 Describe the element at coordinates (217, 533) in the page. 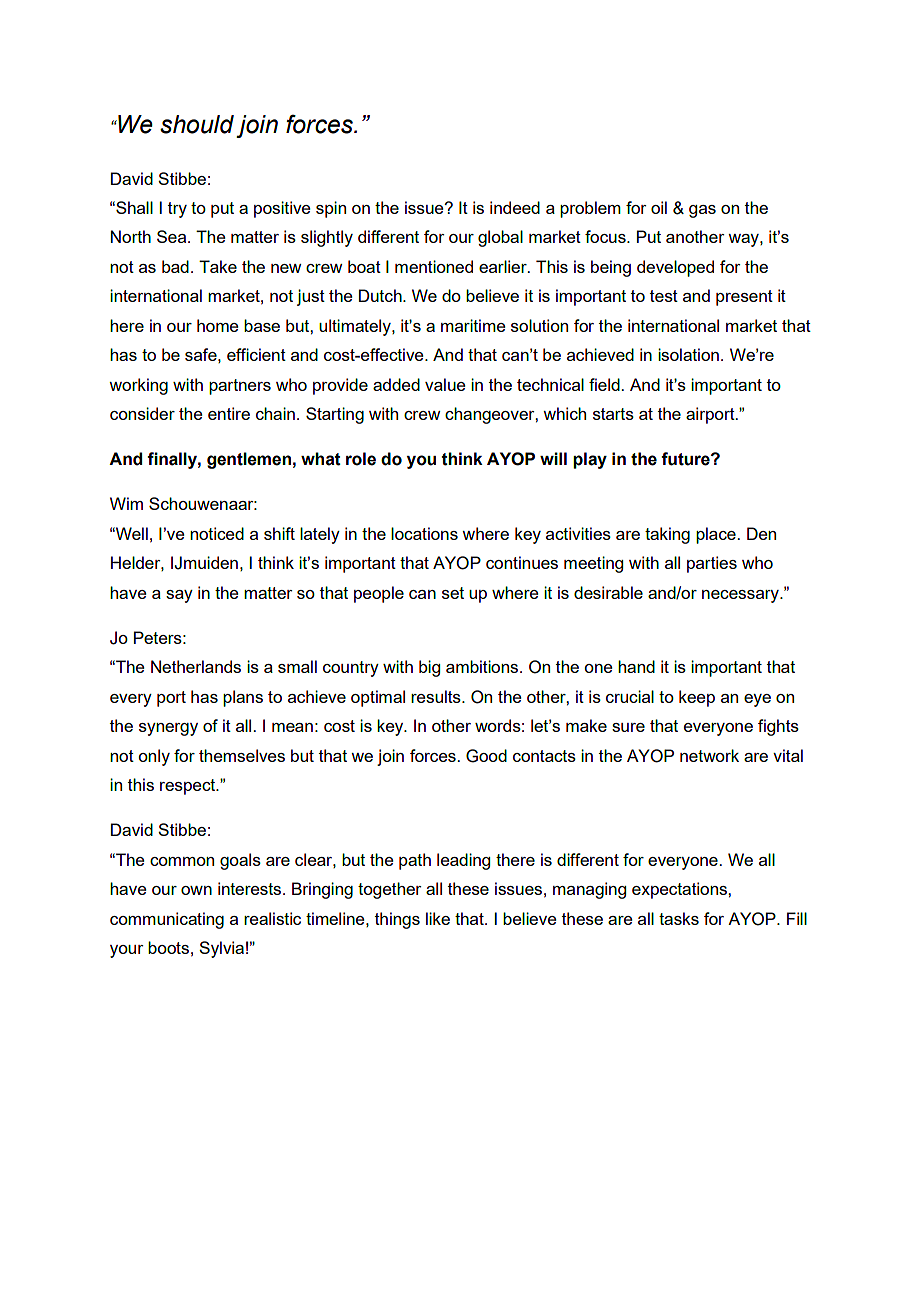

I see `noticed` at that location.
